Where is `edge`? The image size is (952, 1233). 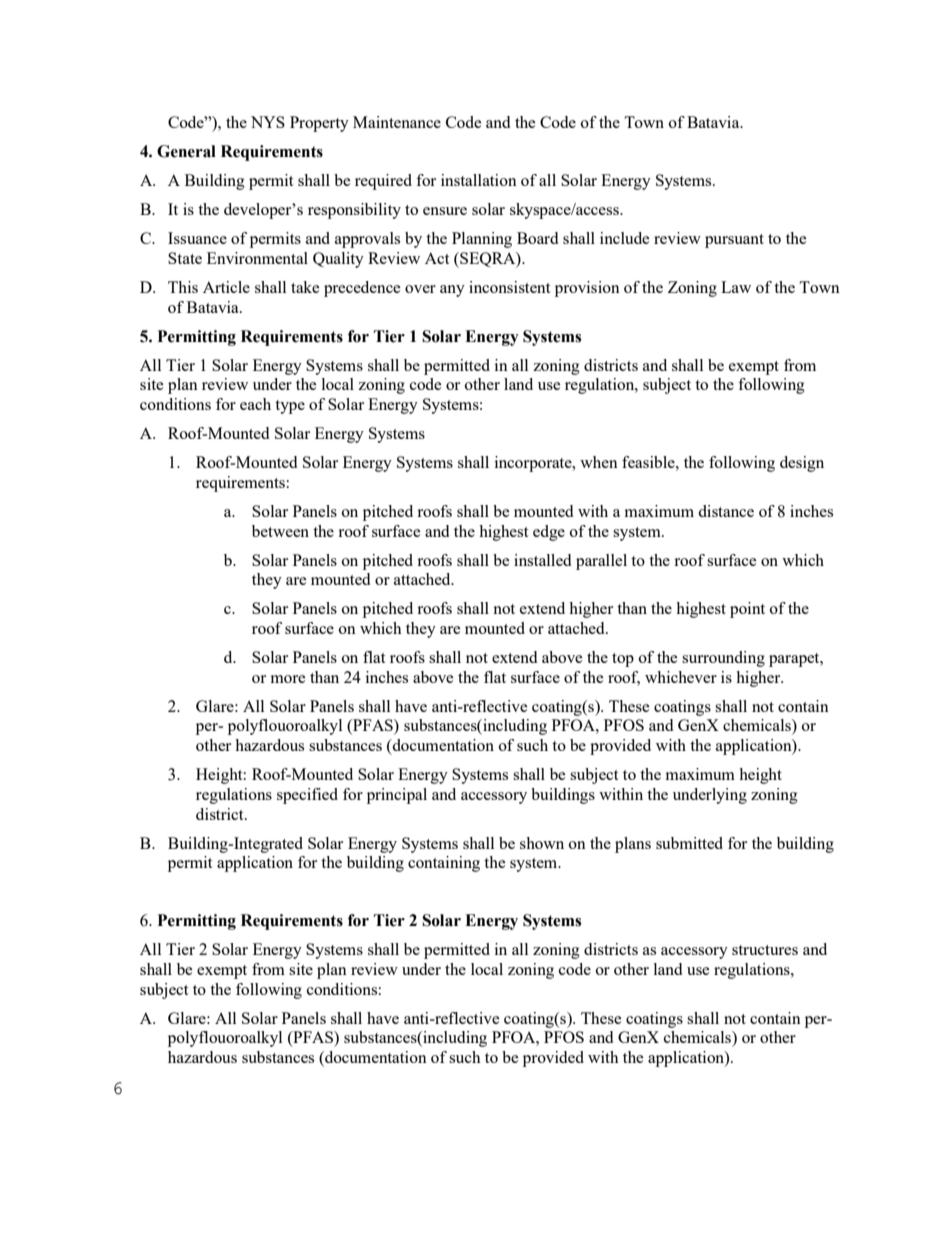 edge is located at coordinates (549, 533).
